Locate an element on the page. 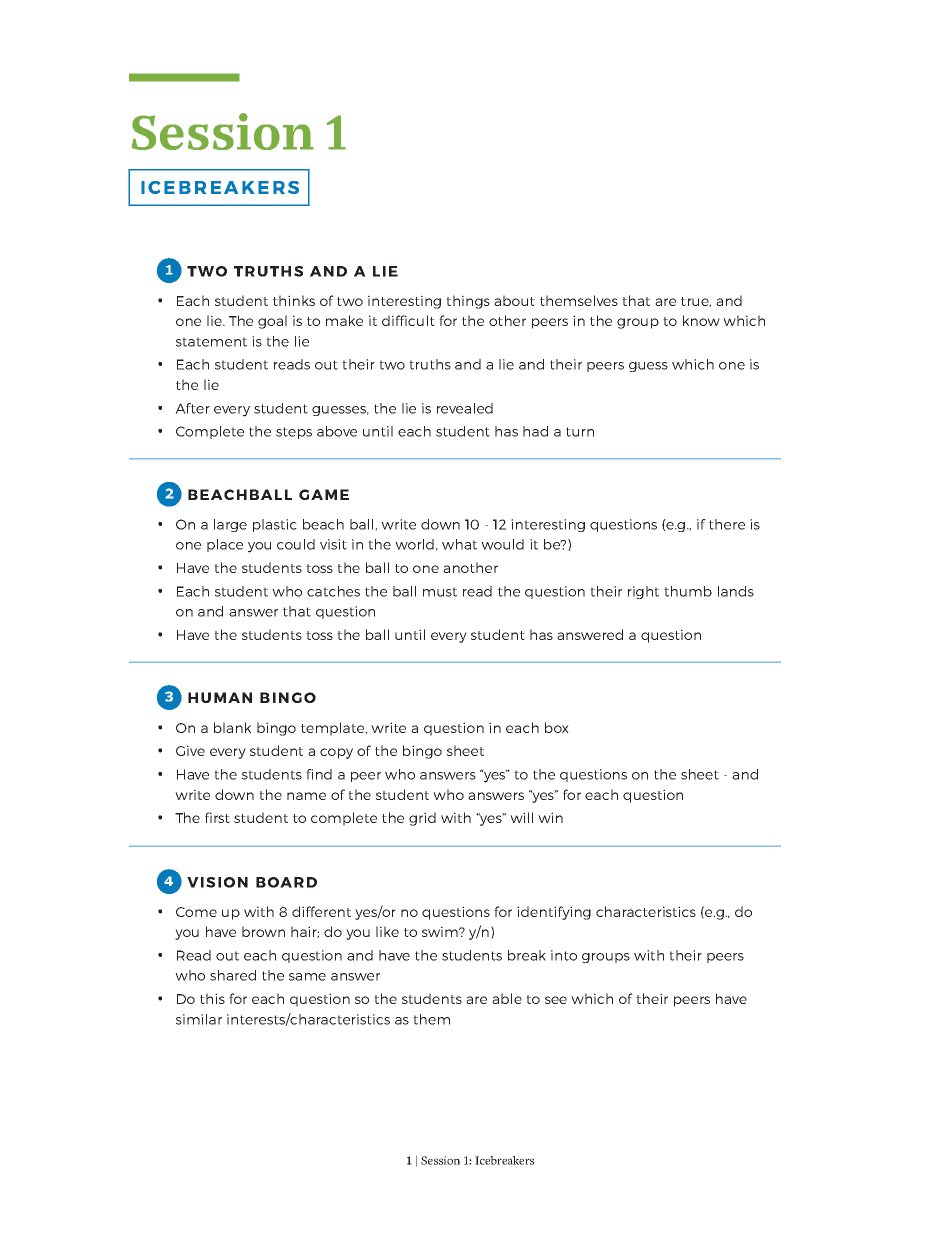  shared is located at coordinates (233, 975).
